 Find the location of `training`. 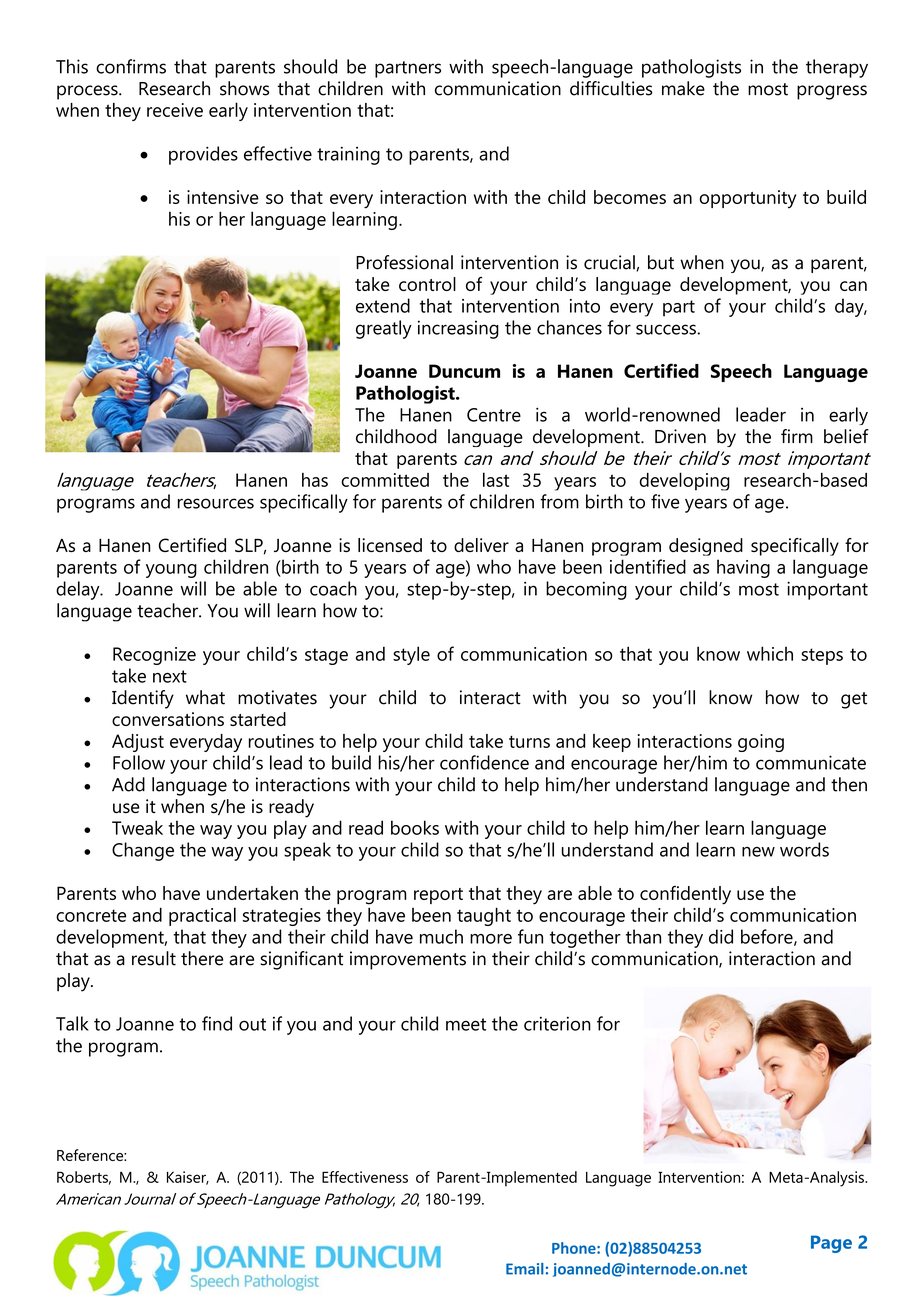

training is located at coordinates (348, 156).
